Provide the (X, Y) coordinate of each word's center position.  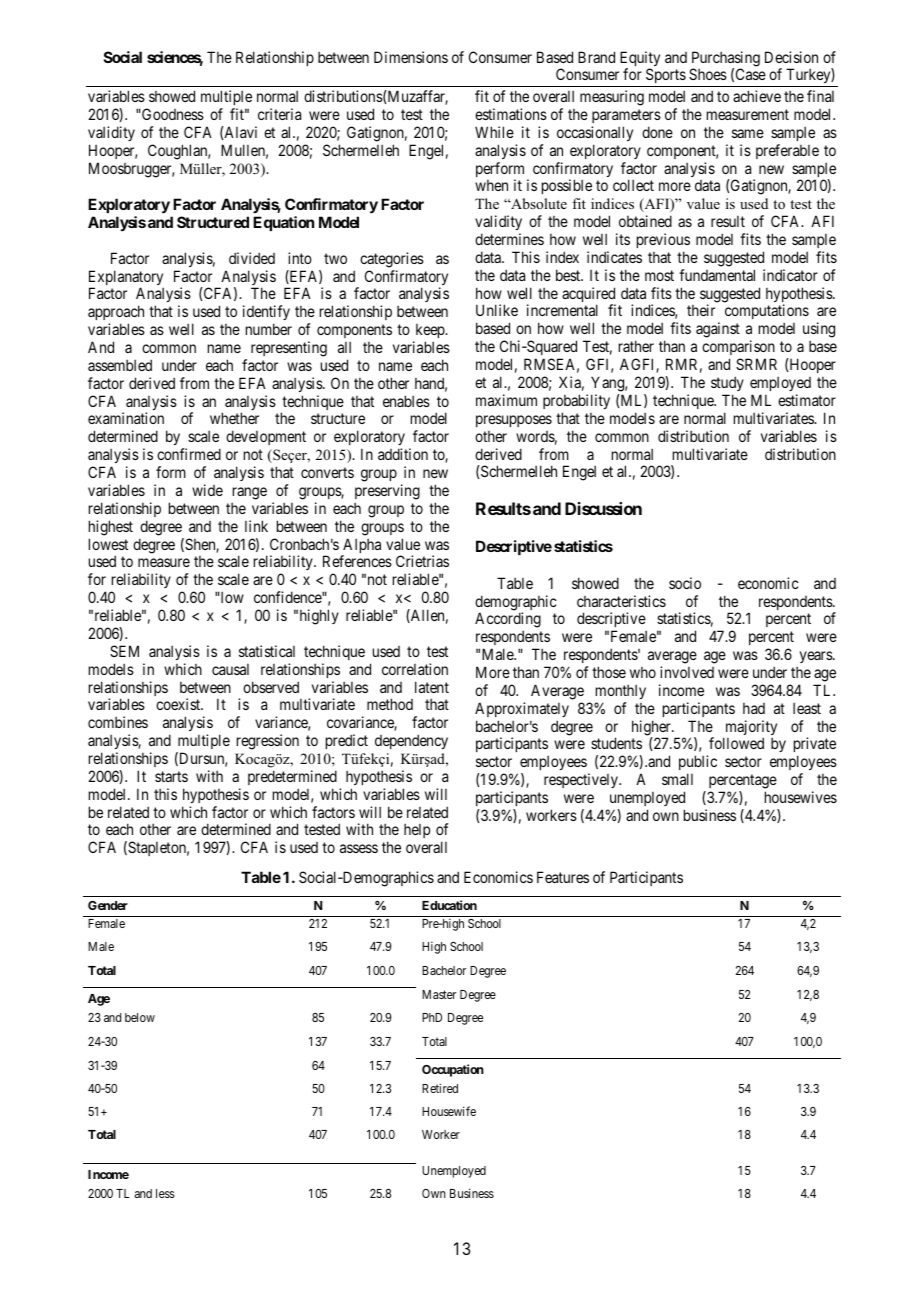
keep (431, 331)
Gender (108, 905)
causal (230, 669)
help (417, 831)
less (165, 1193)
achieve (757, 96)
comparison (738, 349)
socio (685, 583)
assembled (120, 365)
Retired (440, 1088)
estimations (511, 114)
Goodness (172, 114)
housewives (801, 797)
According (508, 621)
